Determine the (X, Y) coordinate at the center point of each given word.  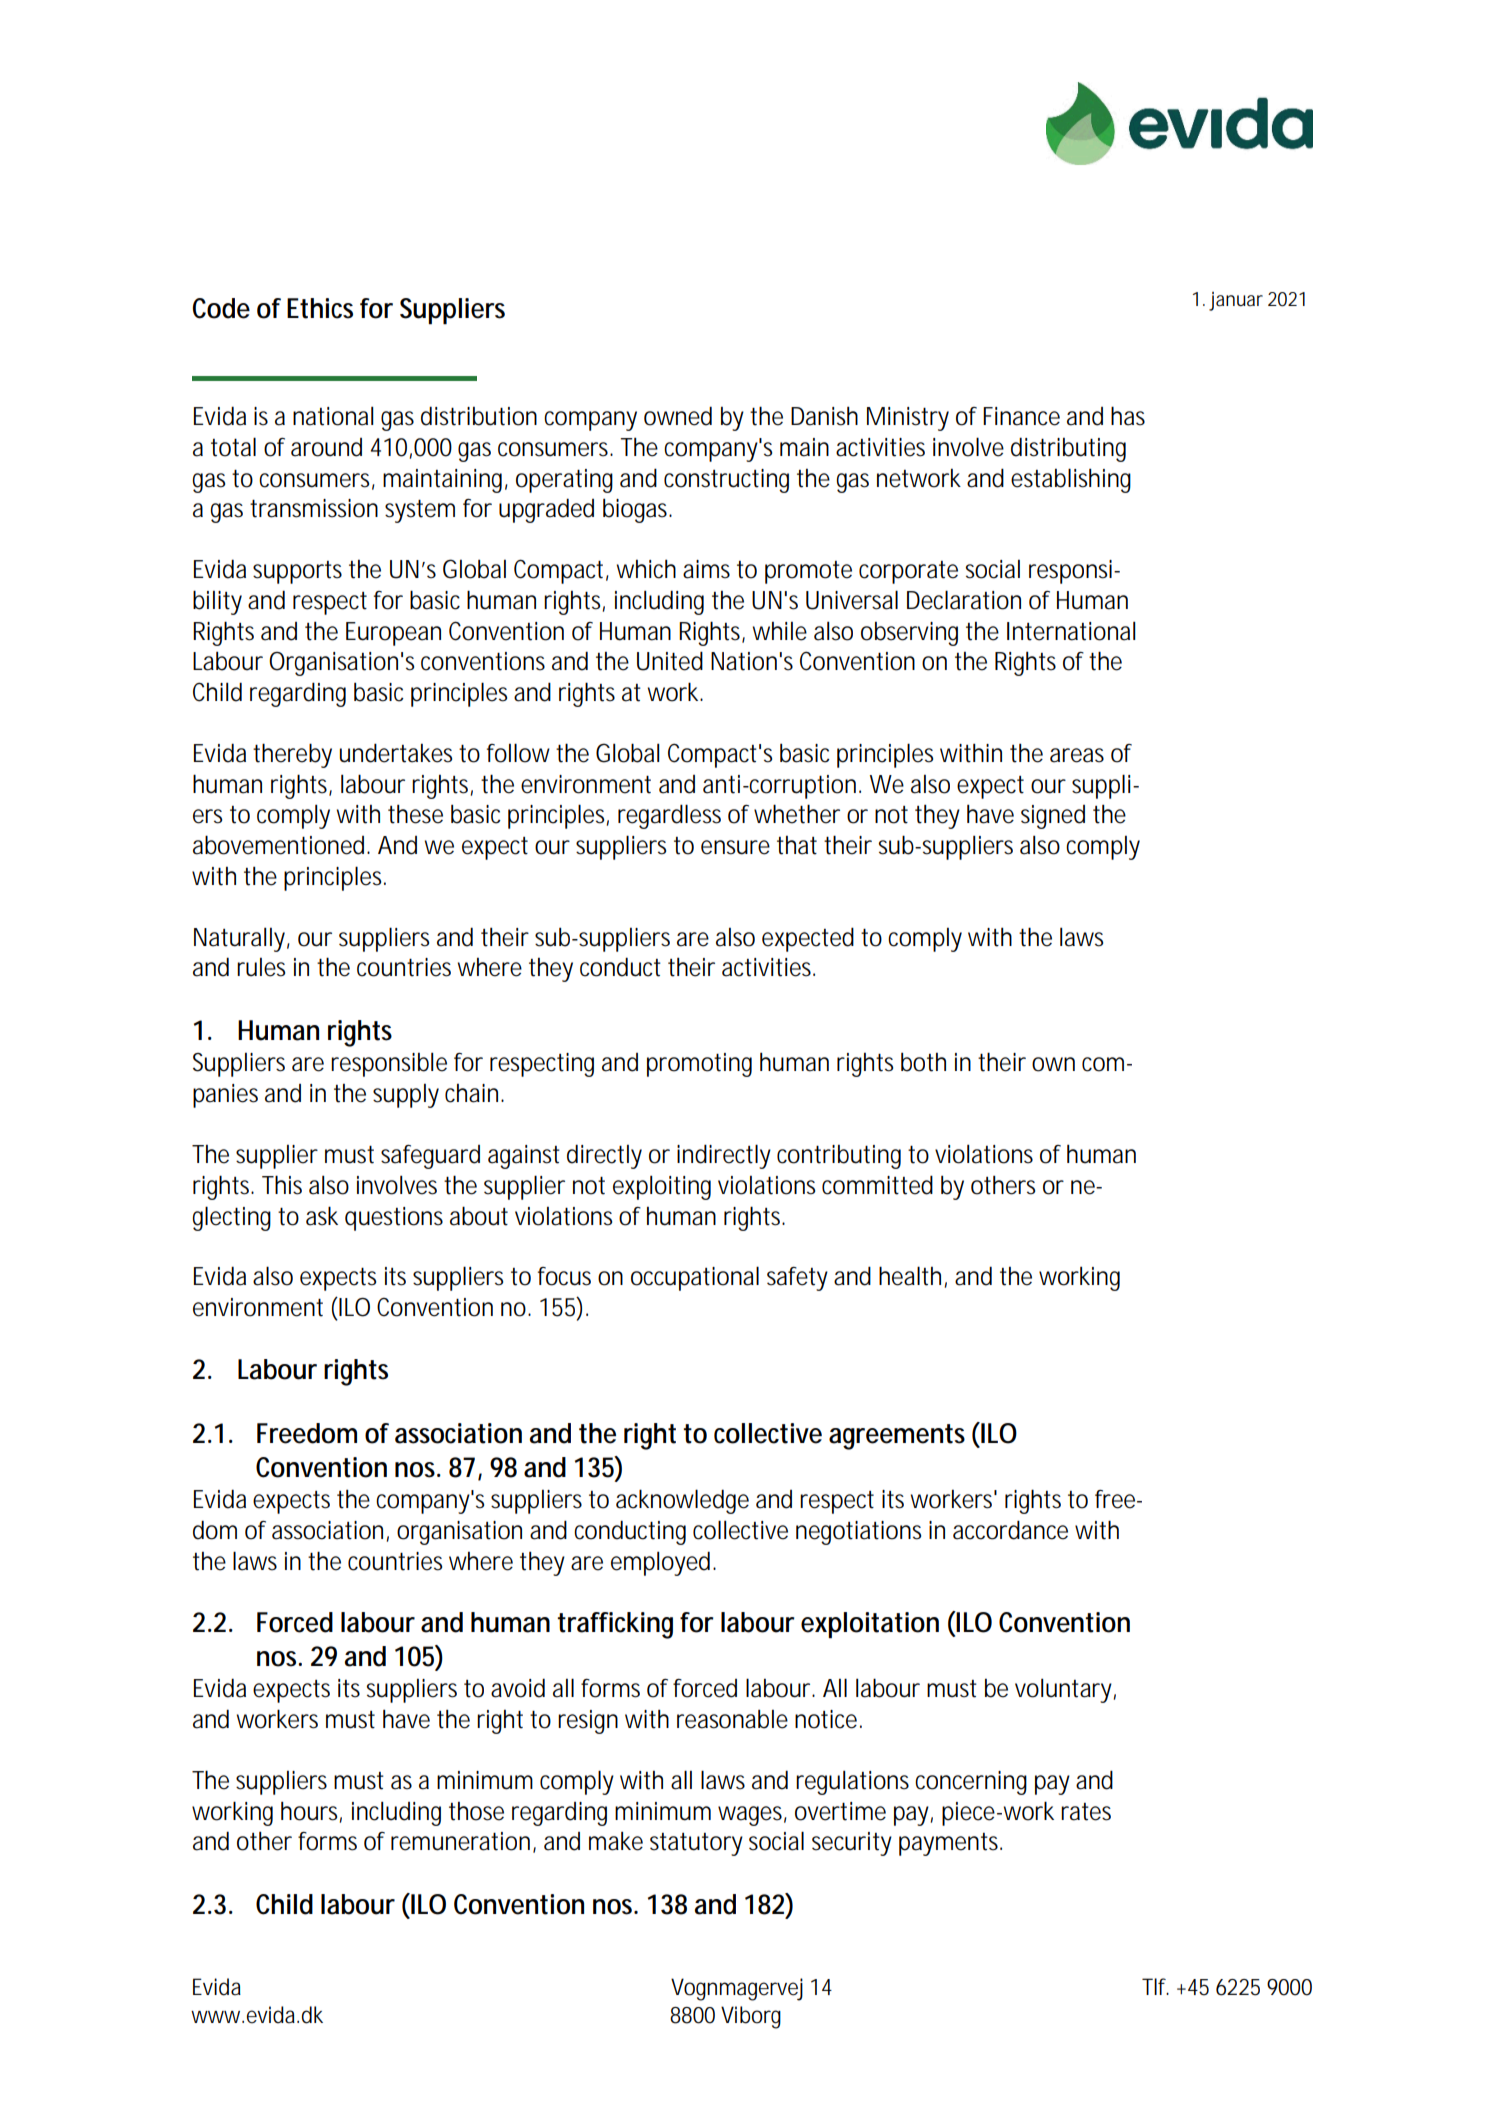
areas (1077, 755)
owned (678, 416)
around (326, 447)
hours (311, 1811)
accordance (1010, 1530)
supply (406, 1096)
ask (322, 1216)
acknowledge (682, 1501)
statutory (696, 1844)
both (923, 1062)
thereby (292, 755)
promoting (699, 1065)
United (670, 661)
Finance (1021, 416)
